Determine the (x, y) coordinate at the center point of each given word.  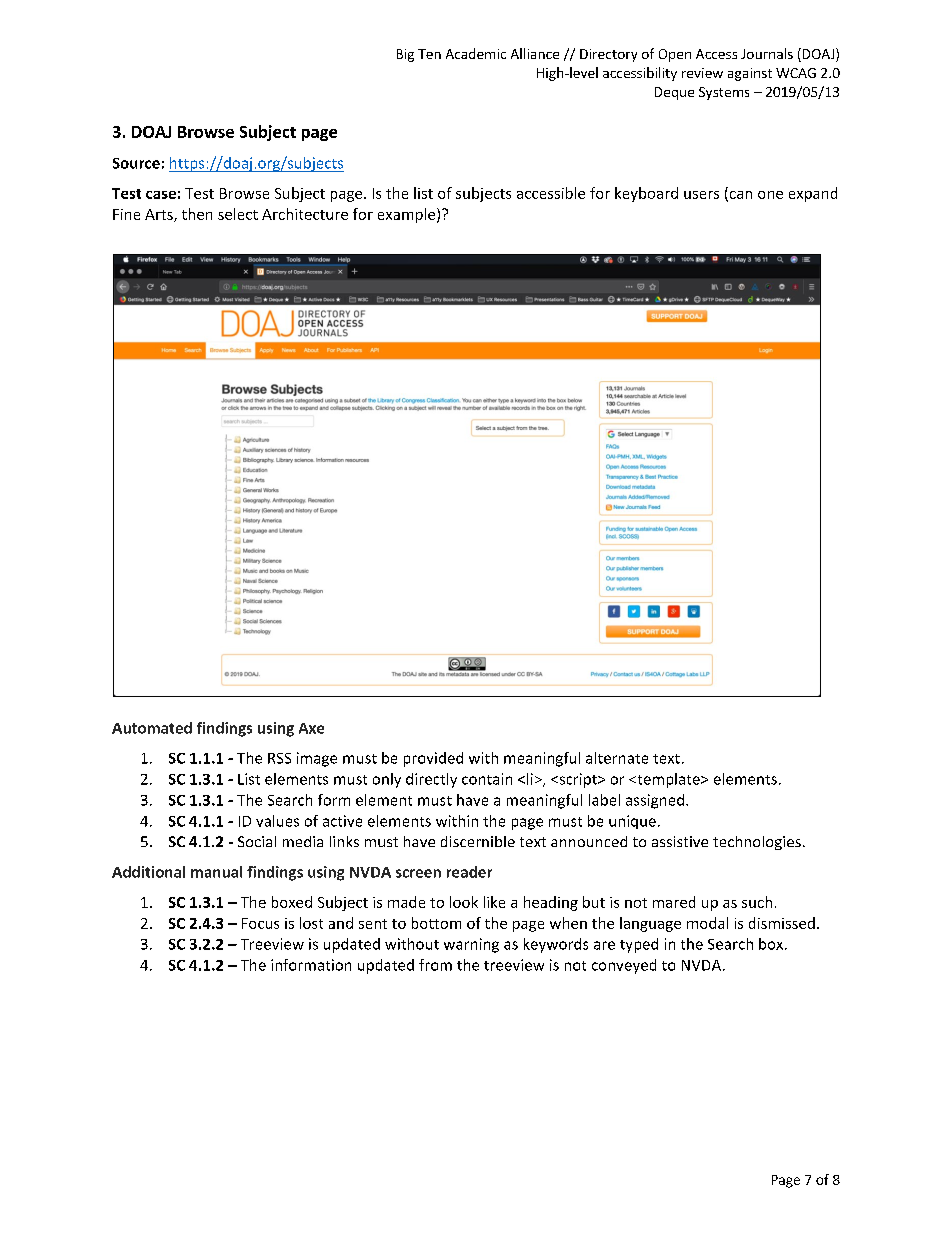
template (668, 780)
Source (136, 163)
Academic (476, 53)
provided (433, 759)
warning (471, 945)
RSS (279, 758)
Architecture (305, 214)
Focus (260, 923)
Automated (152, 728)
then (197, 214)
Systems (724, 93)
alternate (617, 758)
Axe (311, 728)
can (739, 196)
